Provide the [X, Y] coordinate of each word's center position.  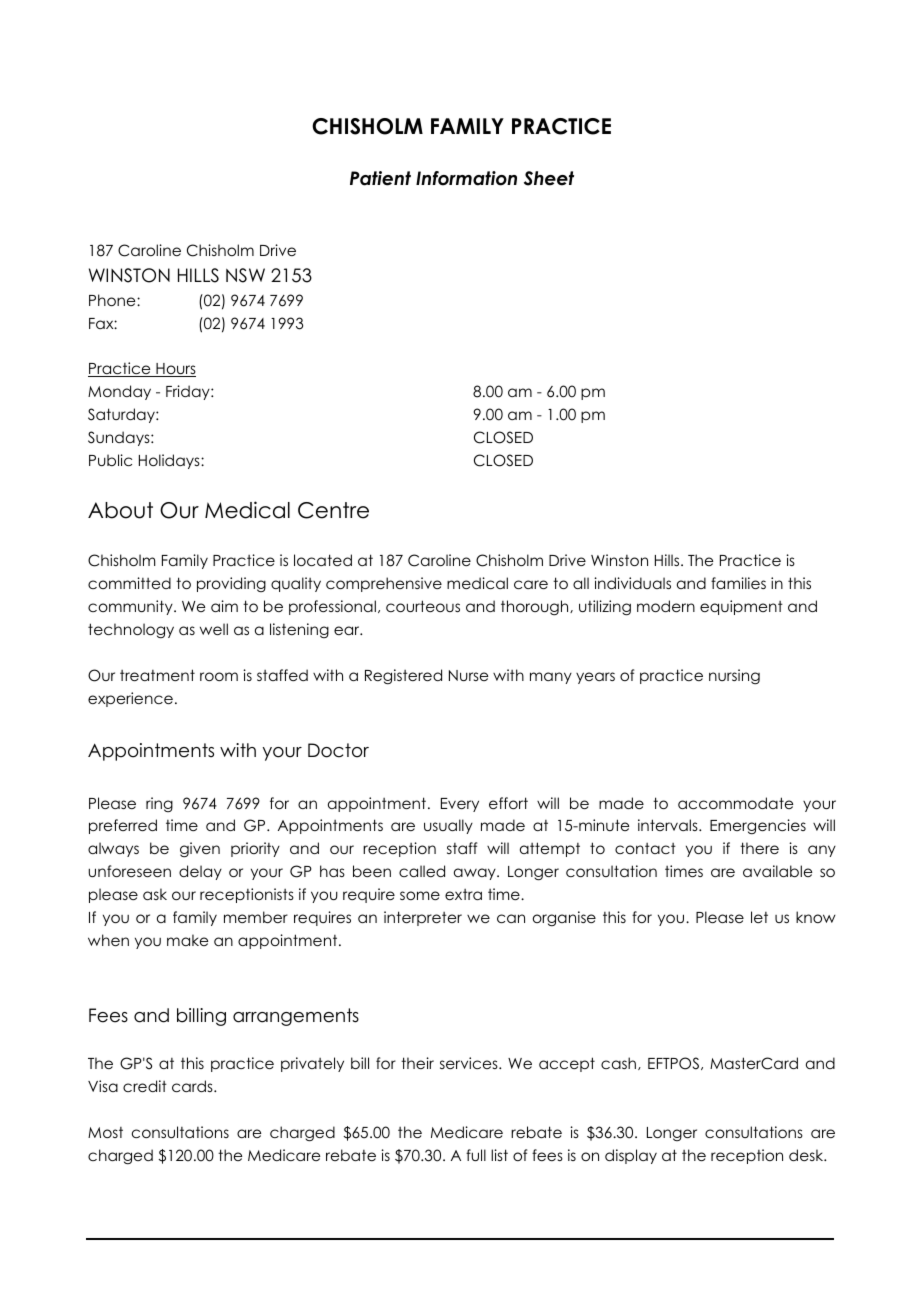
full [476, 1155]
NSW [245, 275]
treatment [157, 675]
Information [466, 178]
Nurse [468, 675]
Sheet [549, 178]
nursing [734, 677]
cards [193, 1086]
